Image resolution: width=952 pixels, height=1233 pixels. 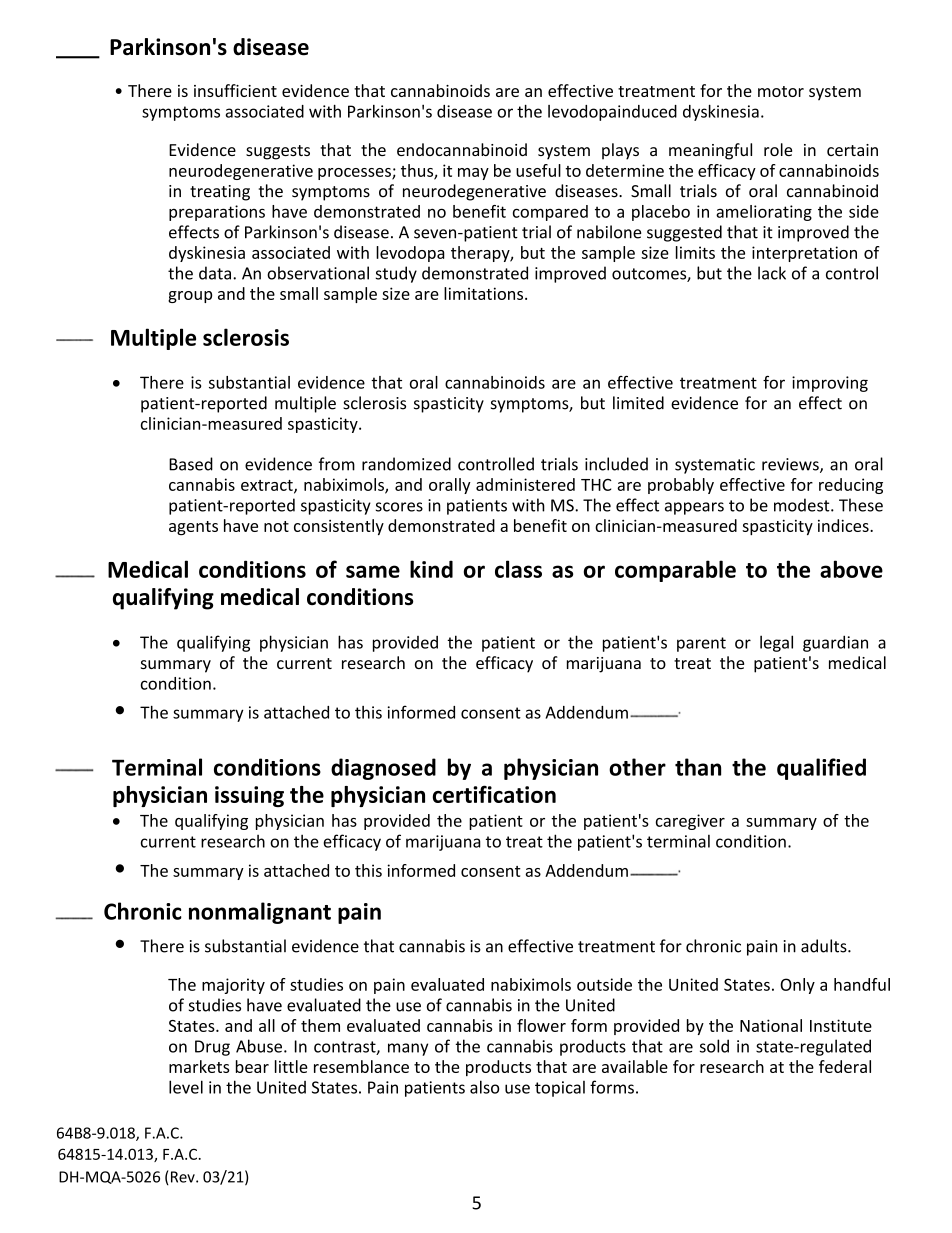 I want to click on qualified, so click(x=821, y=769).
